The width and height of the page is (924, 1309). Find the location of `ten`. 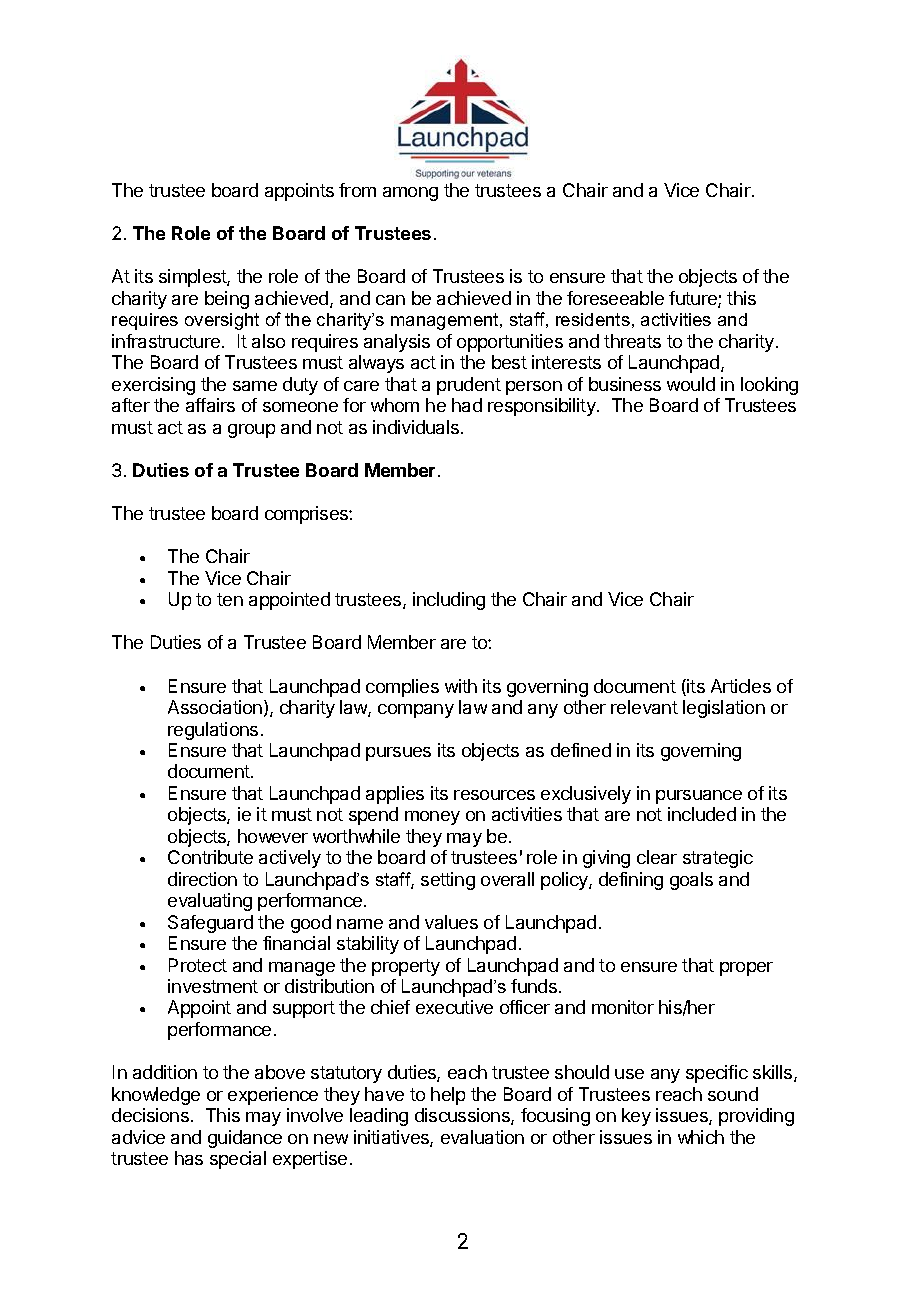

ten is located at coordinates (230, 599).
